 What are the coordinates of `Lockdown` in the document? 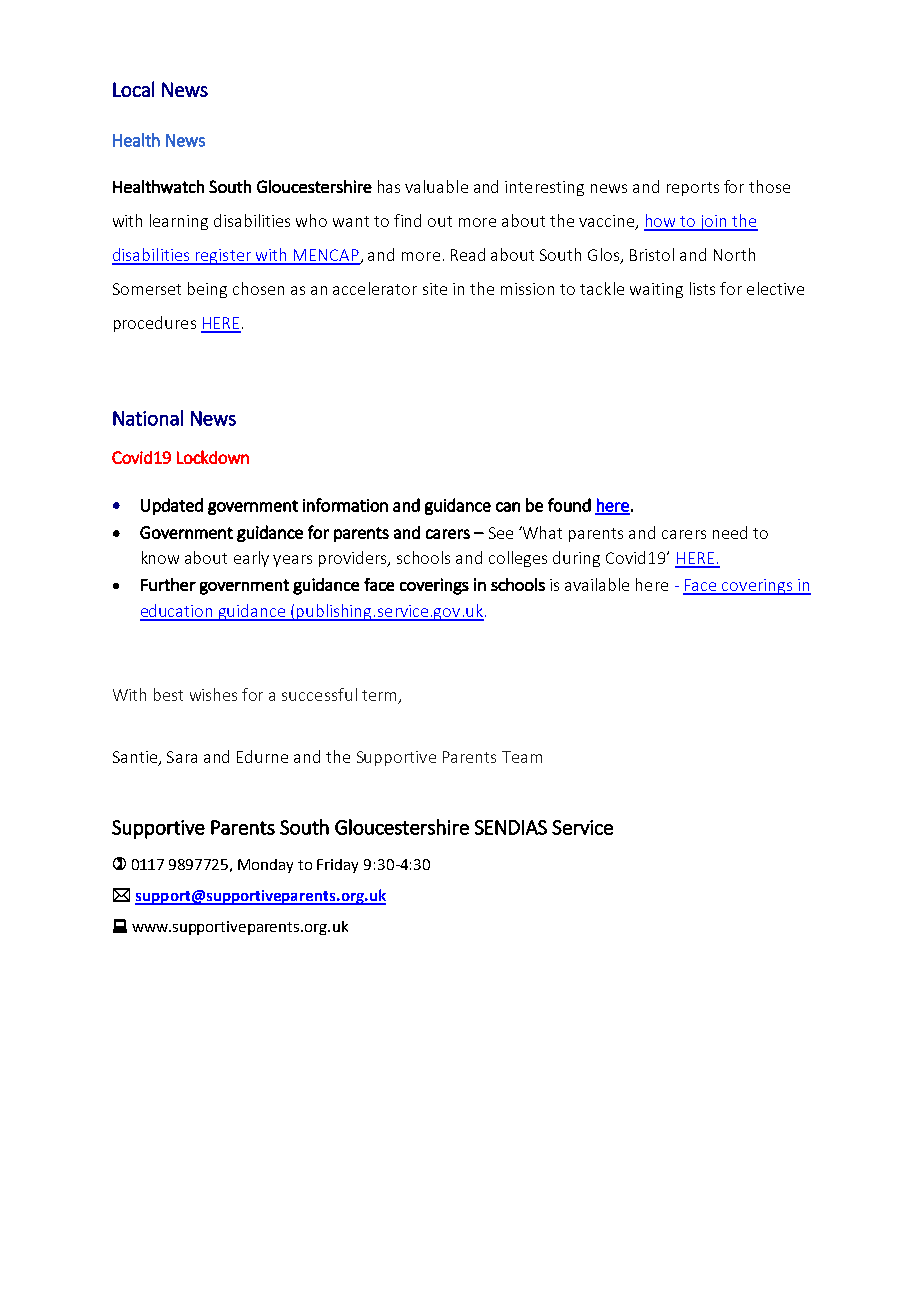 It's located at (213, 457).
